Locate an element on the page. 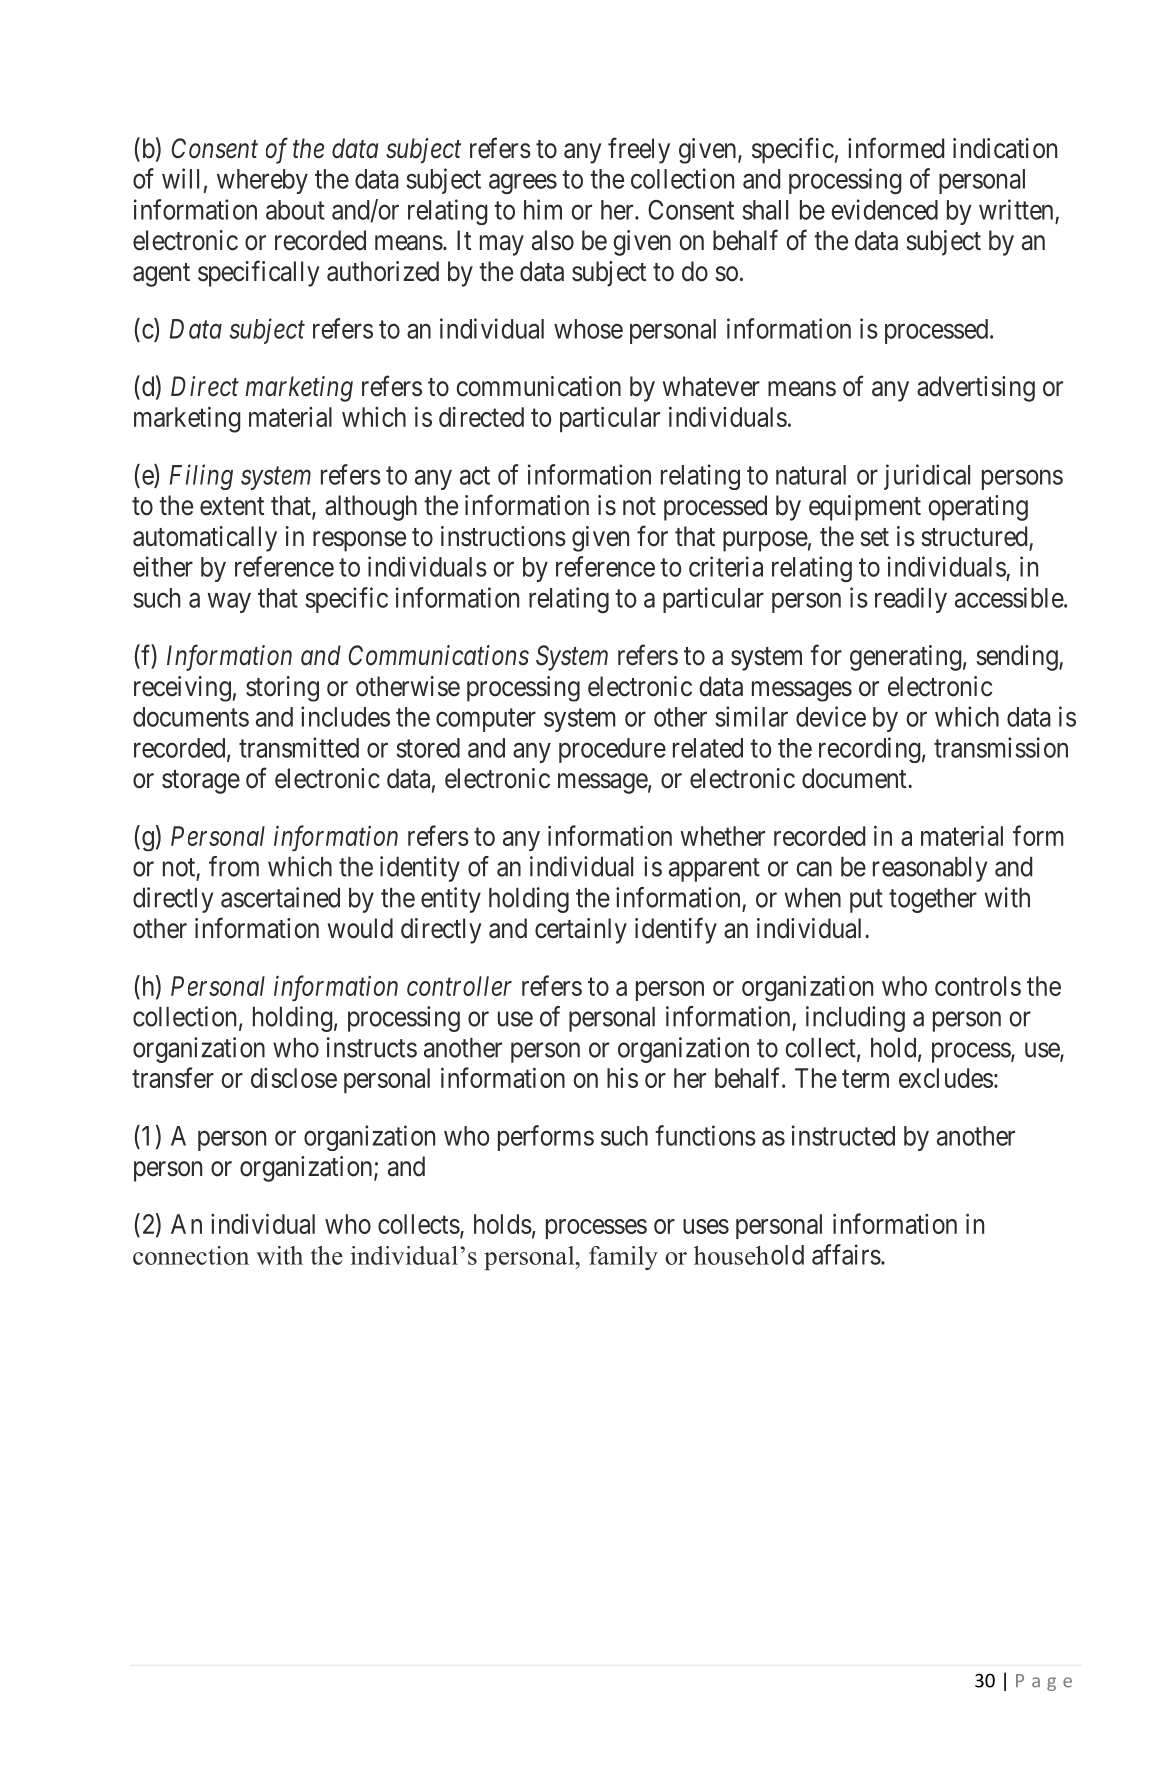 The width and height of the page is (1170, 1789). Filing is located at coordinates (201, 477).
